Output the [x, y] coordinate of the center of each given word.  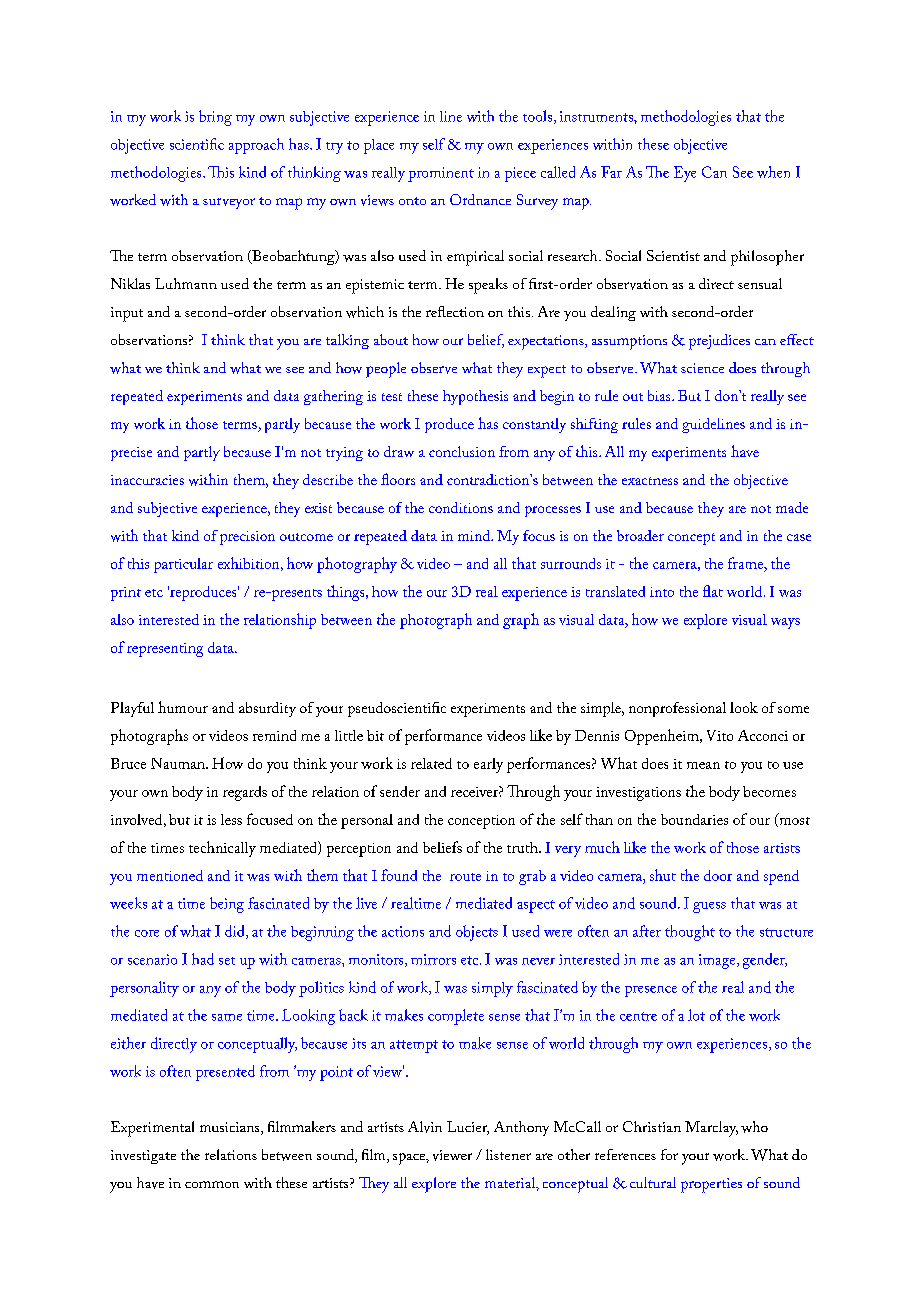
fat [713, 591]
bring [215, 118]
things [347, 593]
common [212, 1184]
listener [508, 1154]
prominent [441, 174]
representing [165, 650]
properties [711, 1185]
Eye [685, 174]
